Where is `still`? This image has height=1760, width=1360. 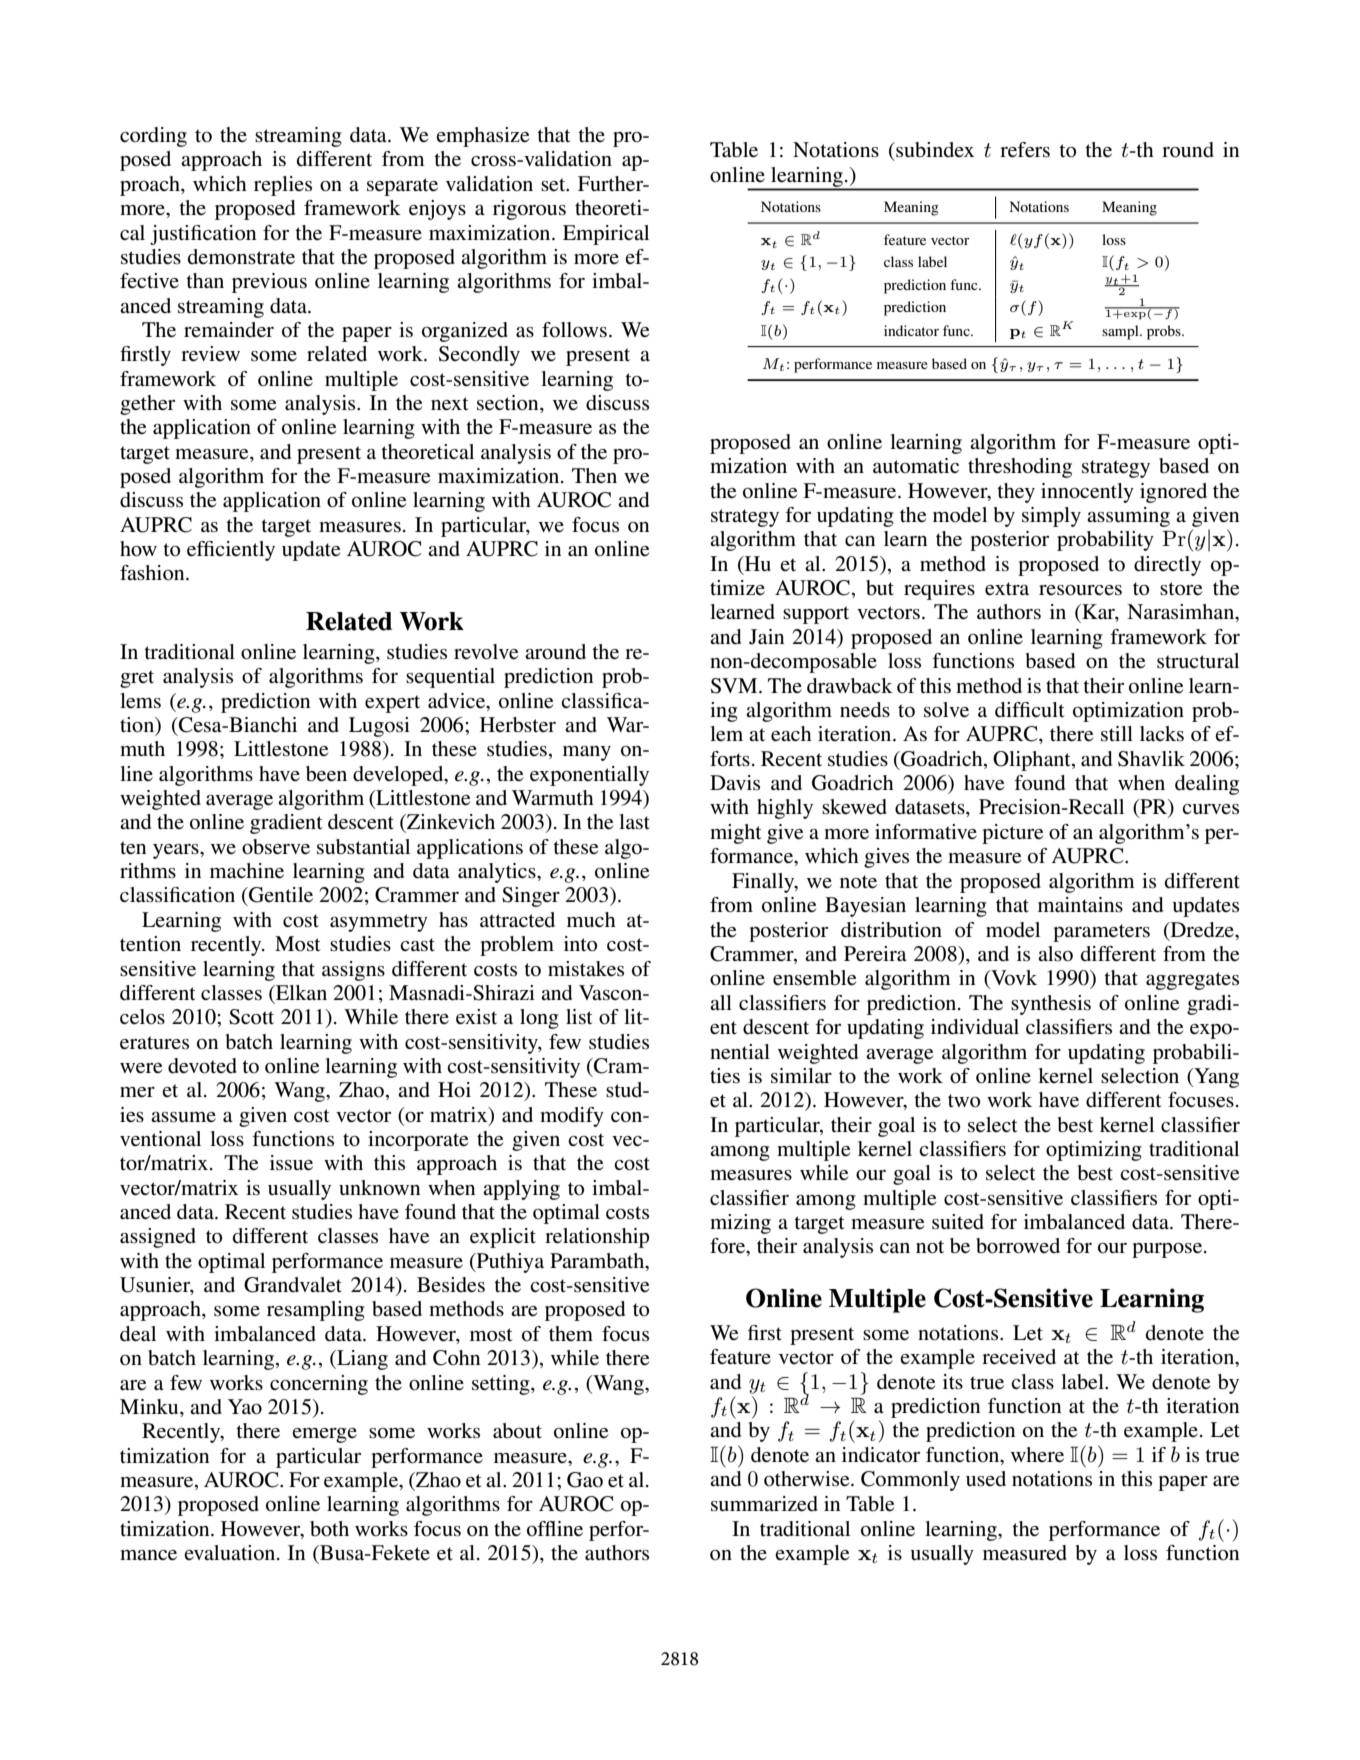 still is located at coordinates (1117, 734).
